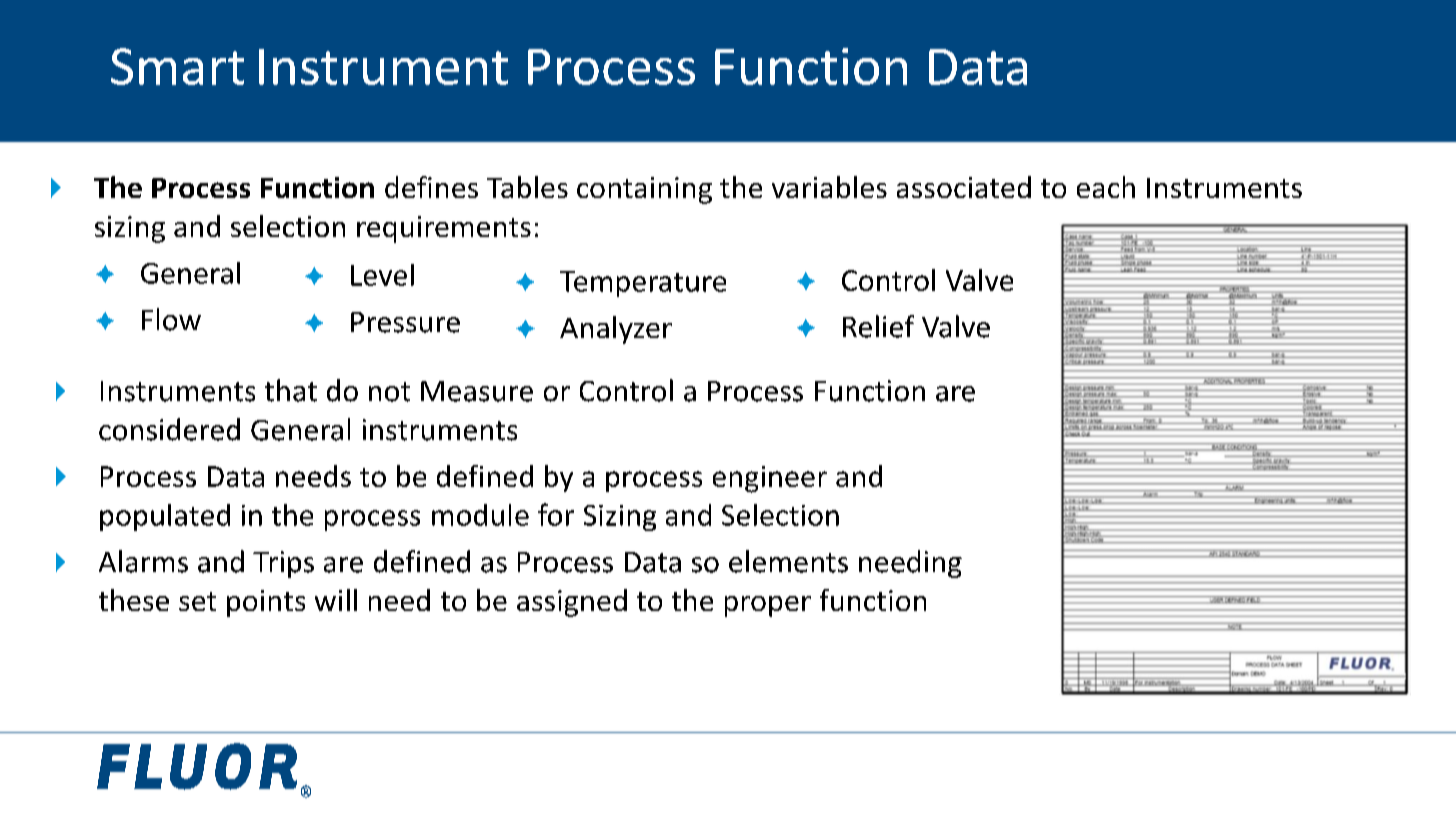 Image resolution: width=1456 pixels, height=819 pixels. I want to click on that, so click(291, 390).
